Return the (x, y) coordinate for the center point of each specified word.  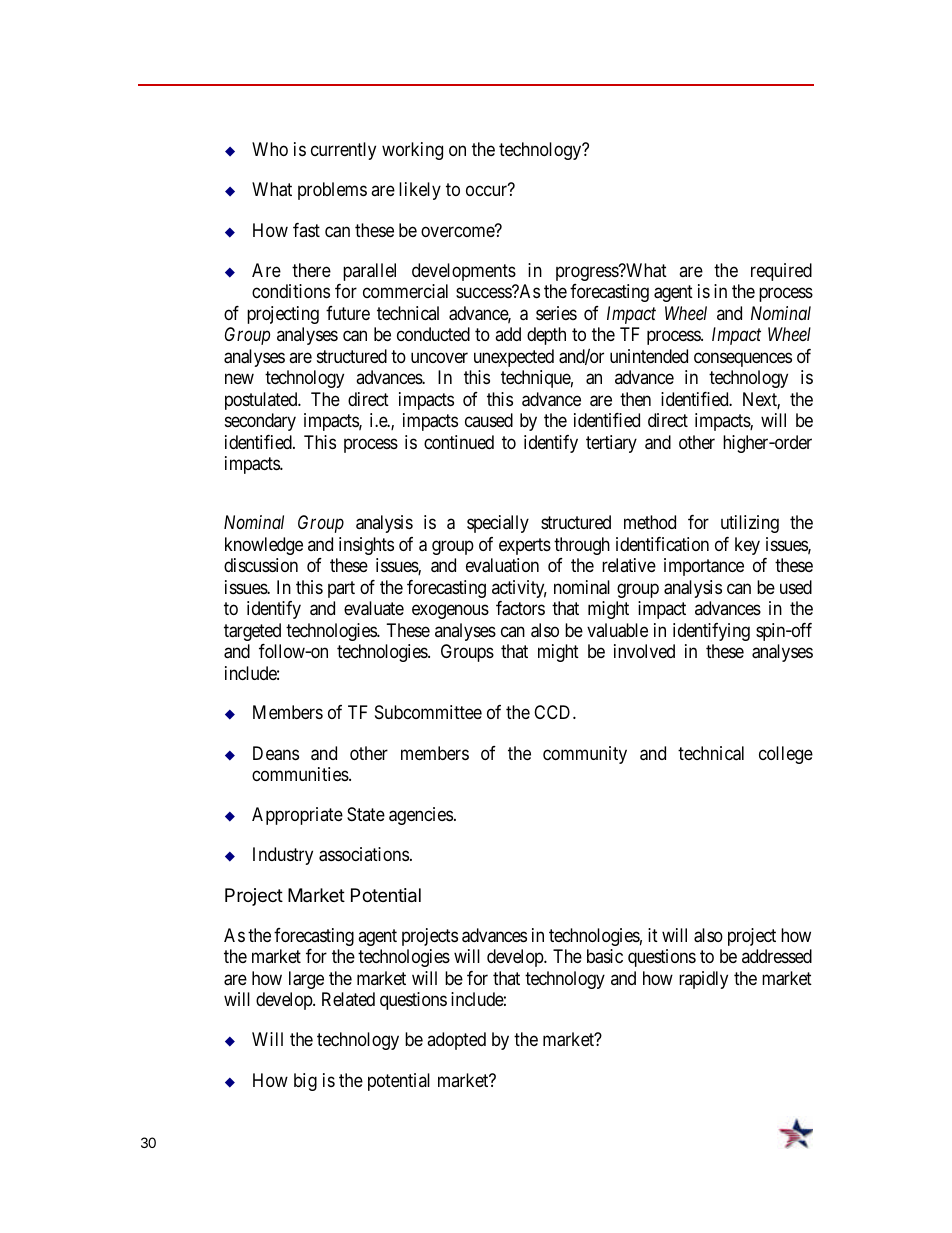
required (781, 272)
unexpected (514, 358)
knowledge (264, 546)
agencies (421, 816)
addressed (777, 956)
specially (498, 524)
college (786, 755)
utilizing (750, 524)
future (348, 313)
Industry (283, 856)
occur (486, 191)
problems (332, 191)
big (305, 1082)
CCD (554, 712)
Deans (276, 753)
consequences (743, 359)
